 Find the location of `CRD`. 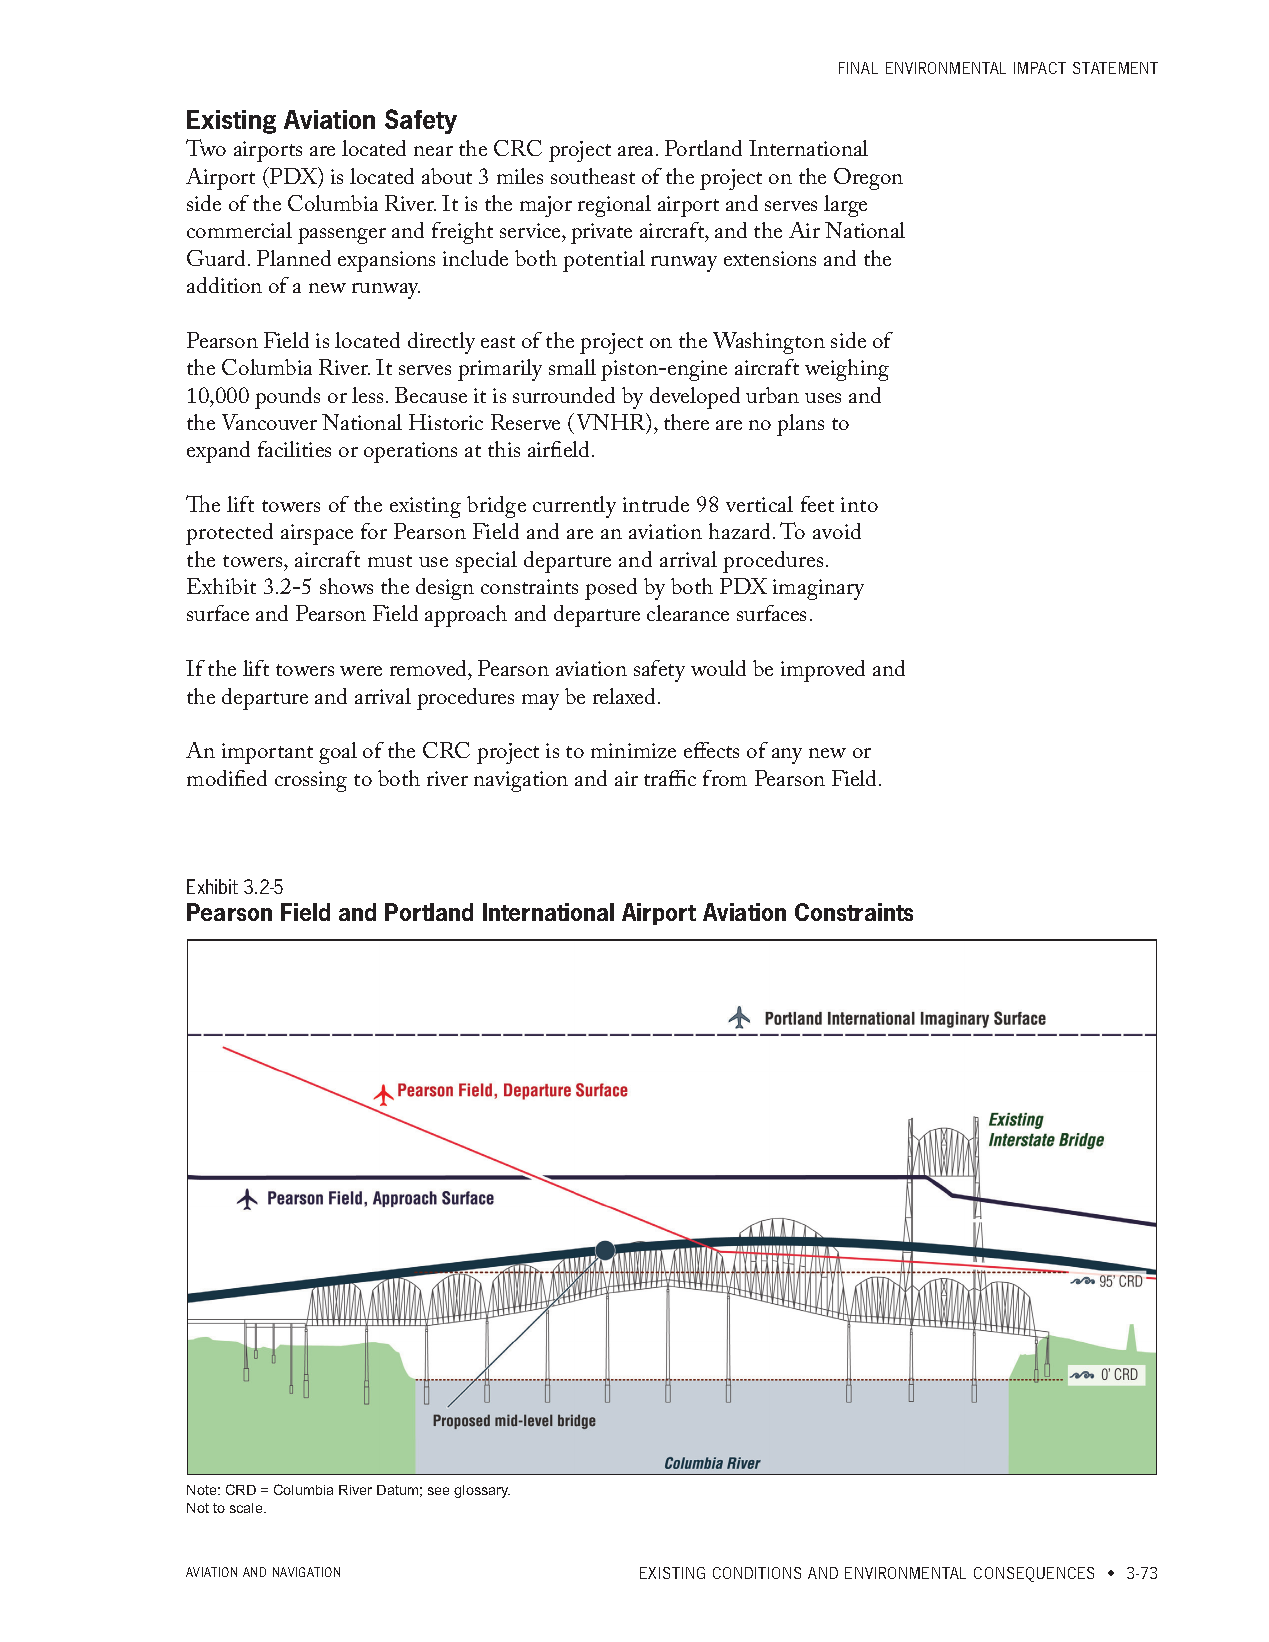

CRD is located at coordinates (241, 1489).
